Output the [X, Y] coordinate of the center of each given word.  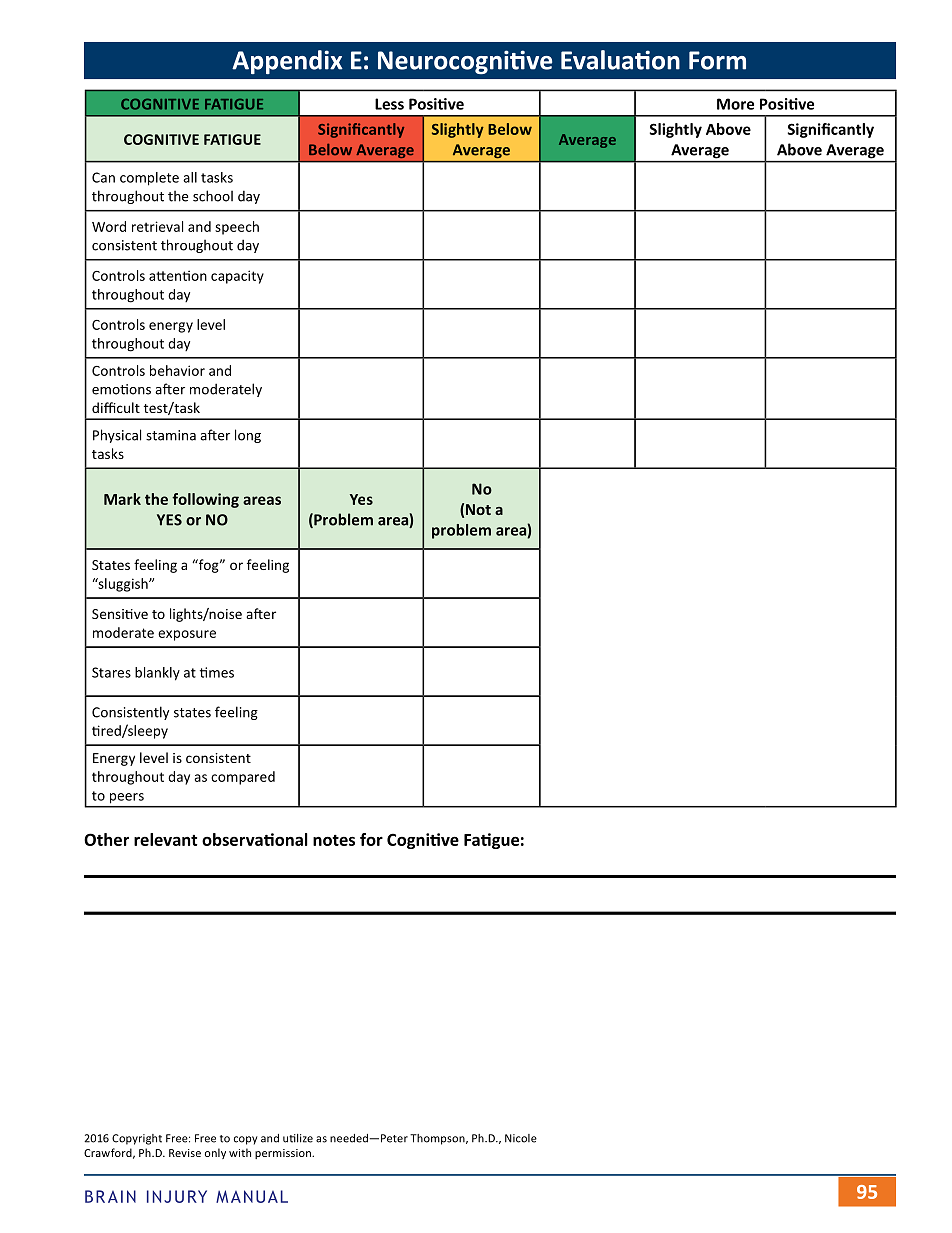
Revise [185, 1153]
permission [284, 1154]
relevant [166, 839]
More [735, 104]
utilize [298, 1138]
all [190, 177]
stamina [171, 435]
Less [389, 104]
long [248, 436]
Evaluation [620, 60]
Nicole [521, 1138]
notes [334, 840]
